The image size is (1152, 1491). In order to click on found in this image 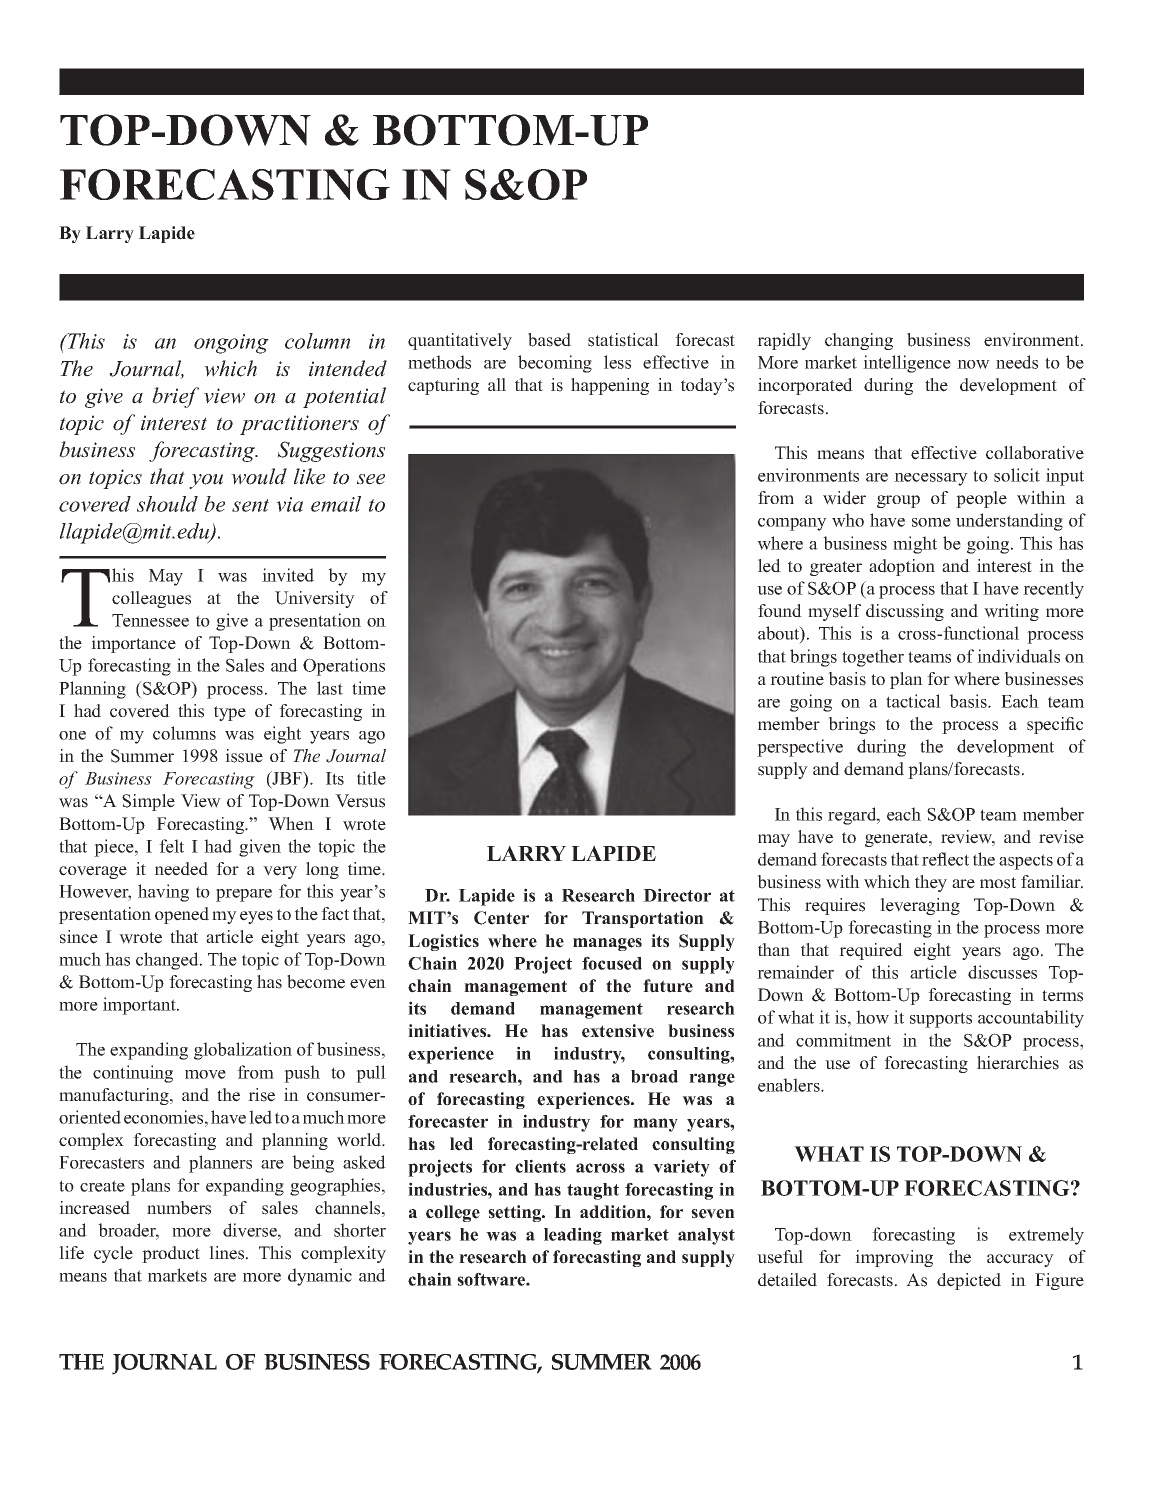, I will do `click(780, 611)`.
